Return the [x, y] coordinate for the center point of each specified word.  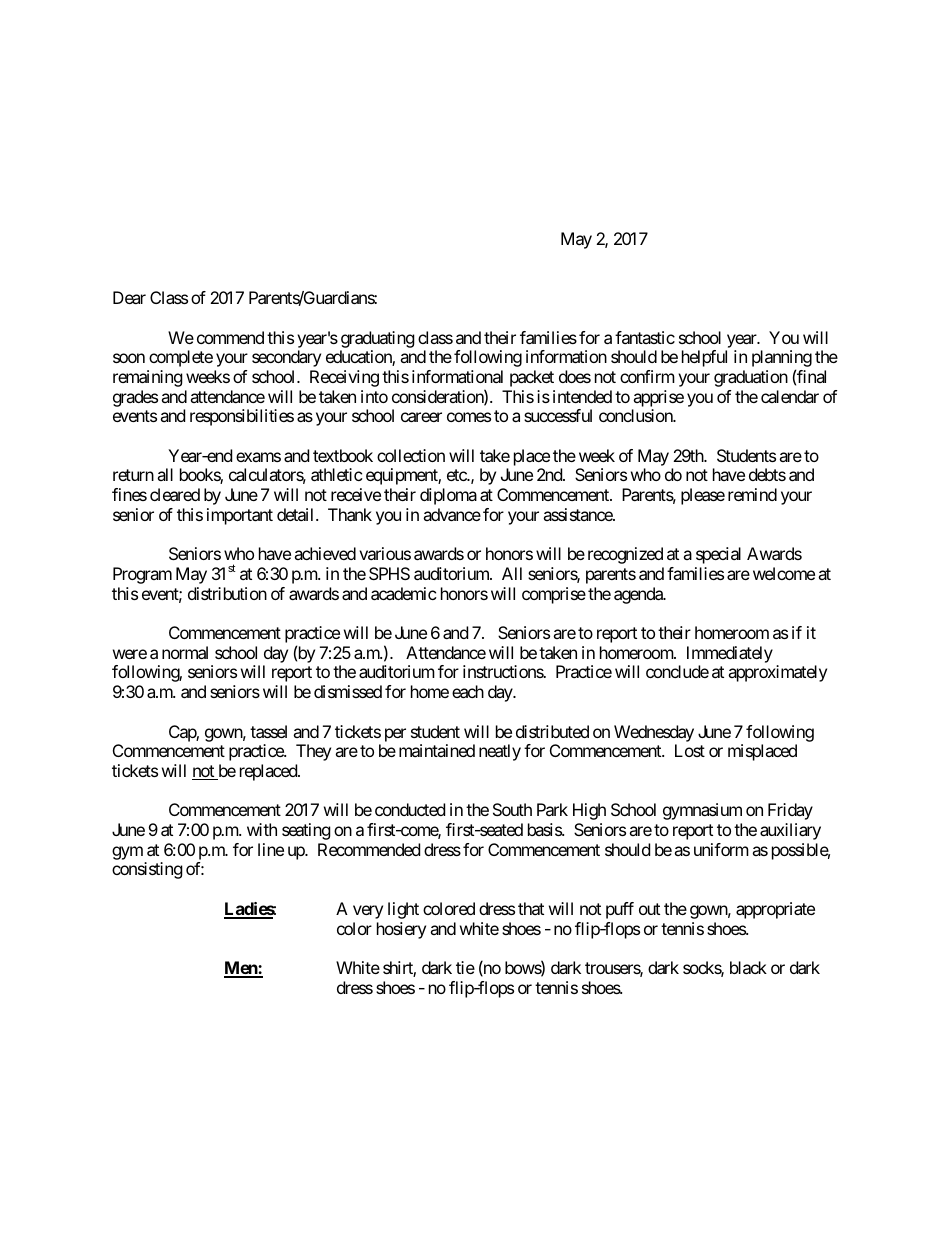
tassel [268, 731]
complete [181, 358]
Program [142, 575]
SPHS [389, 573]
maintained [437, 750]
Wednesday [654, 733]
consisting [147, 870]
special [718, 555]
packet [532, 378]
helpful [704, 358]
